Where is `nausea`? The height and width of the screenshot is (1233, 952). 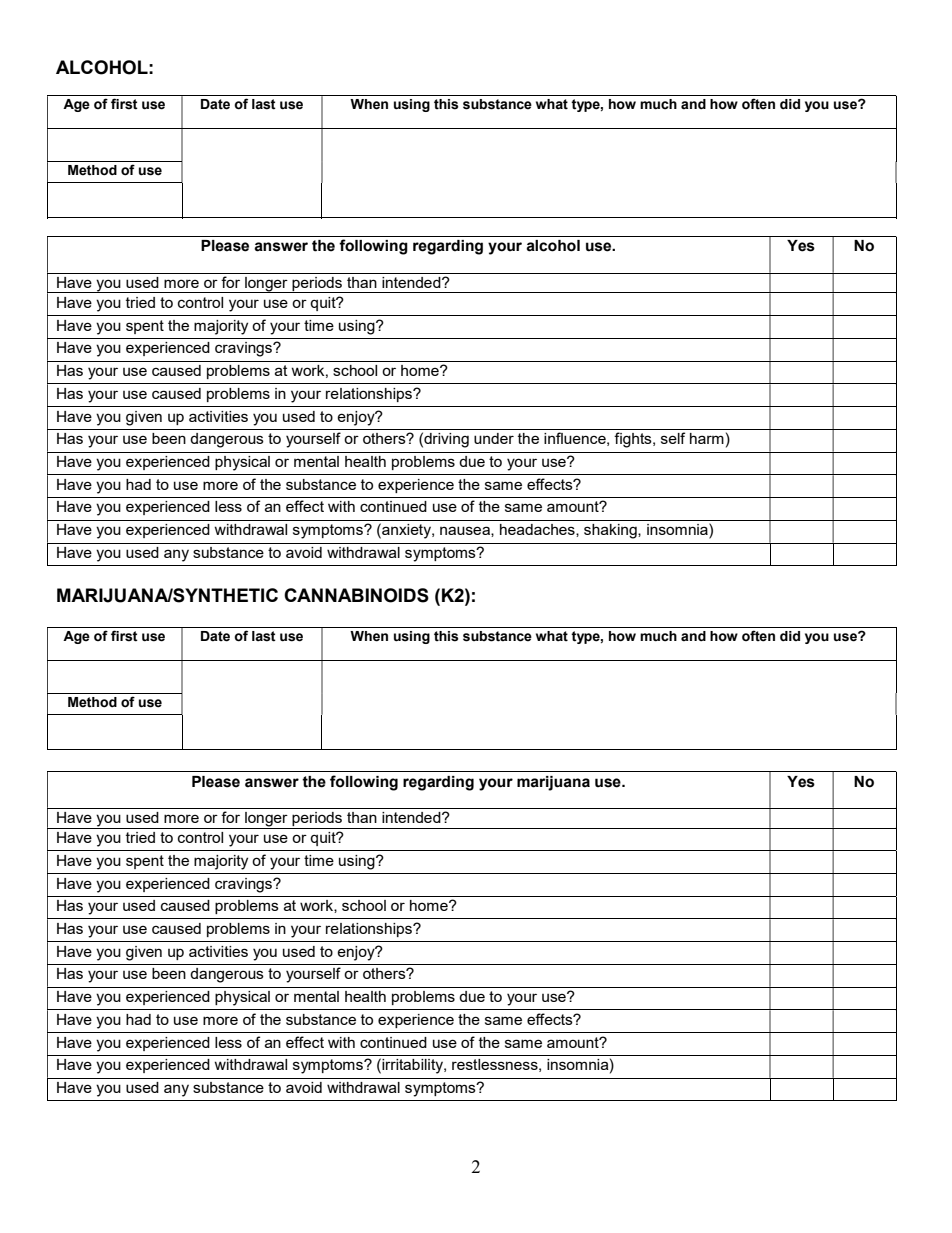 nausea is located at coordinates (466, 531).
